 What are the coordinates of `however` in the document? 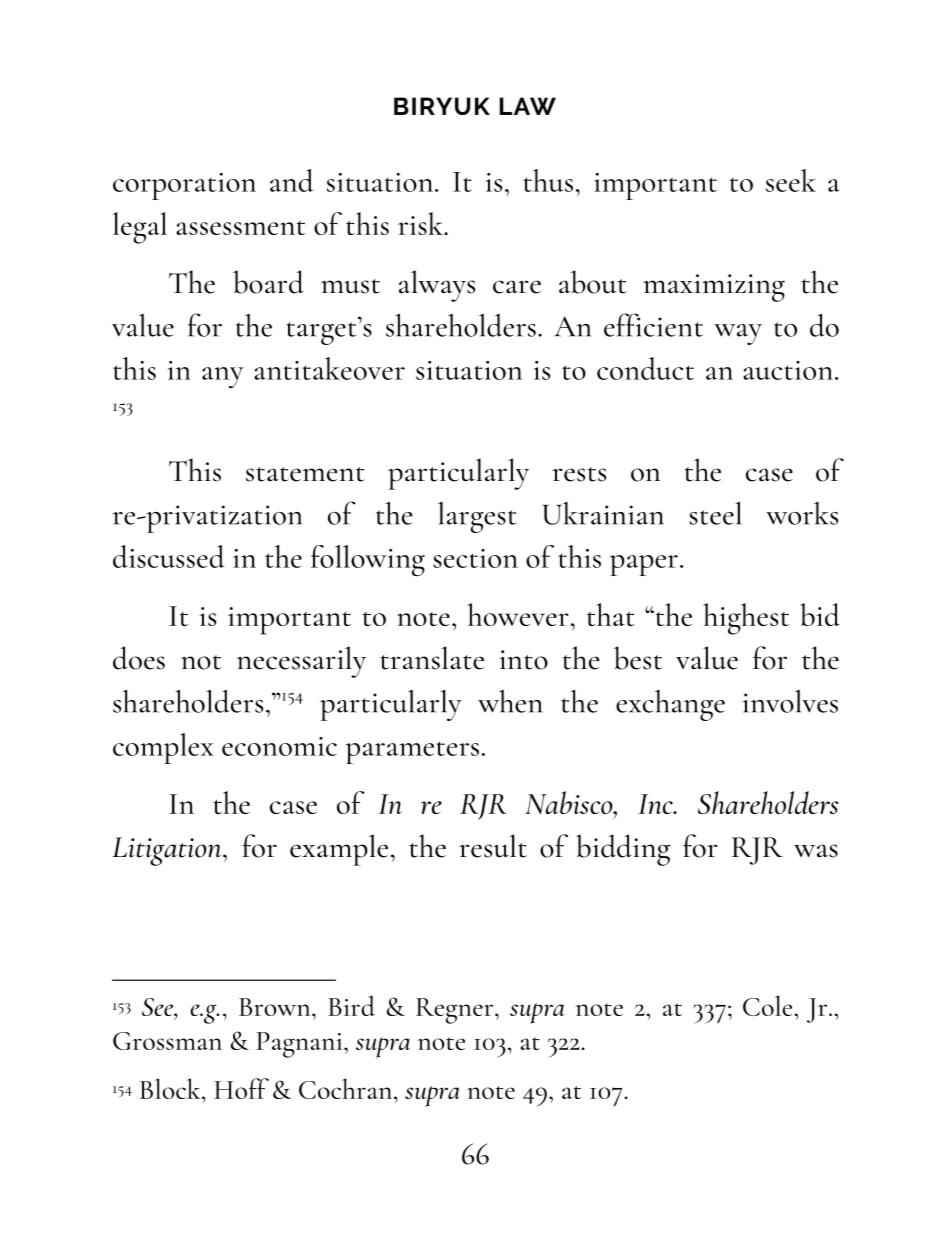 It's located at (518, 614).
